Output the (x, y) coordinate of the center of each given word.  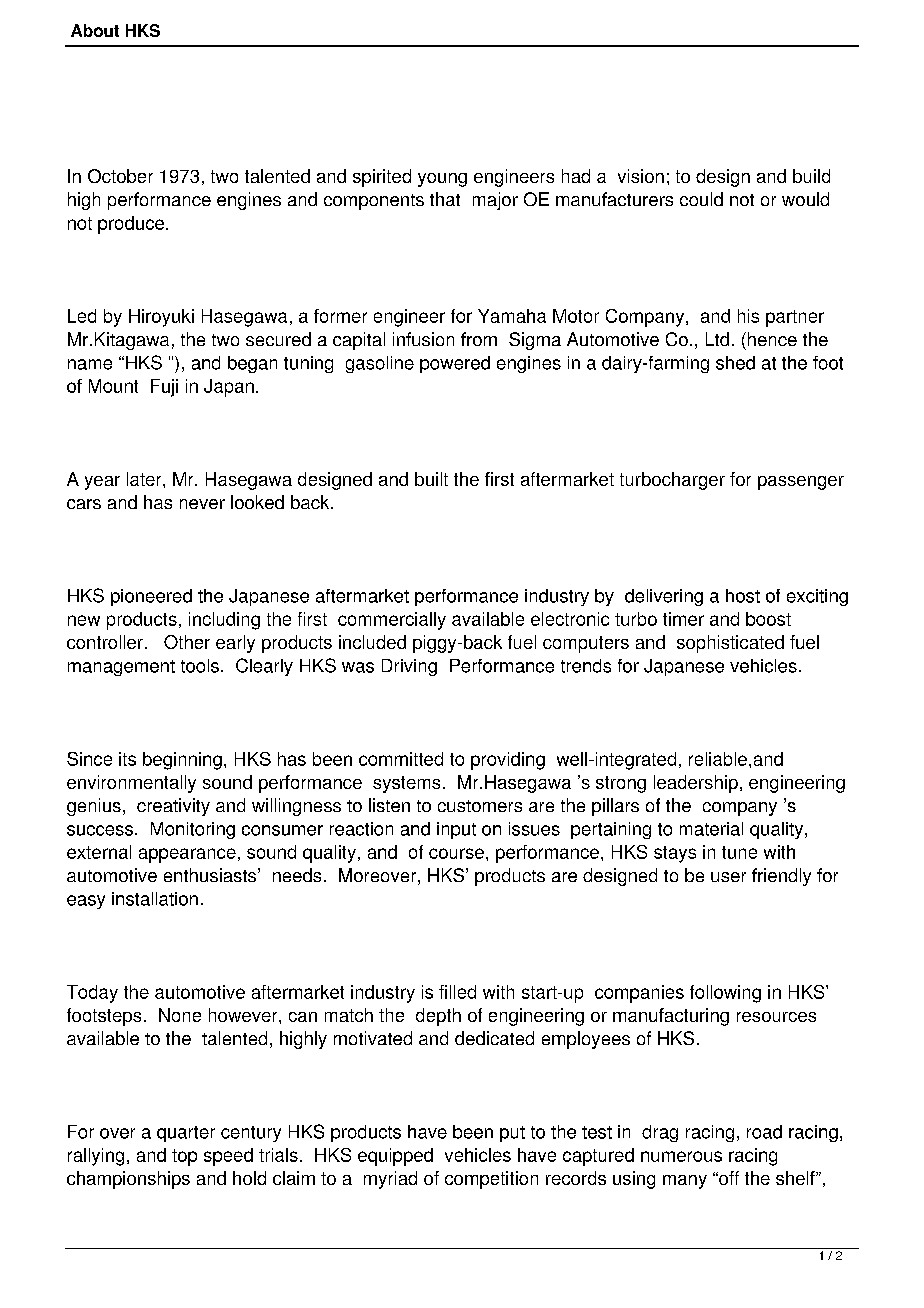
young (442, 180)
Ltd (717, 339)
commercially (392, 621)
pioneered (151, 597)
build (811, 176)
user (728, 877)
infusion (423, 339)
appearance (187, 855)
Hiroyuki (161, 318)
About (95, 30)
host (743, 596)
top (184, 1157)
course (456, 853)
